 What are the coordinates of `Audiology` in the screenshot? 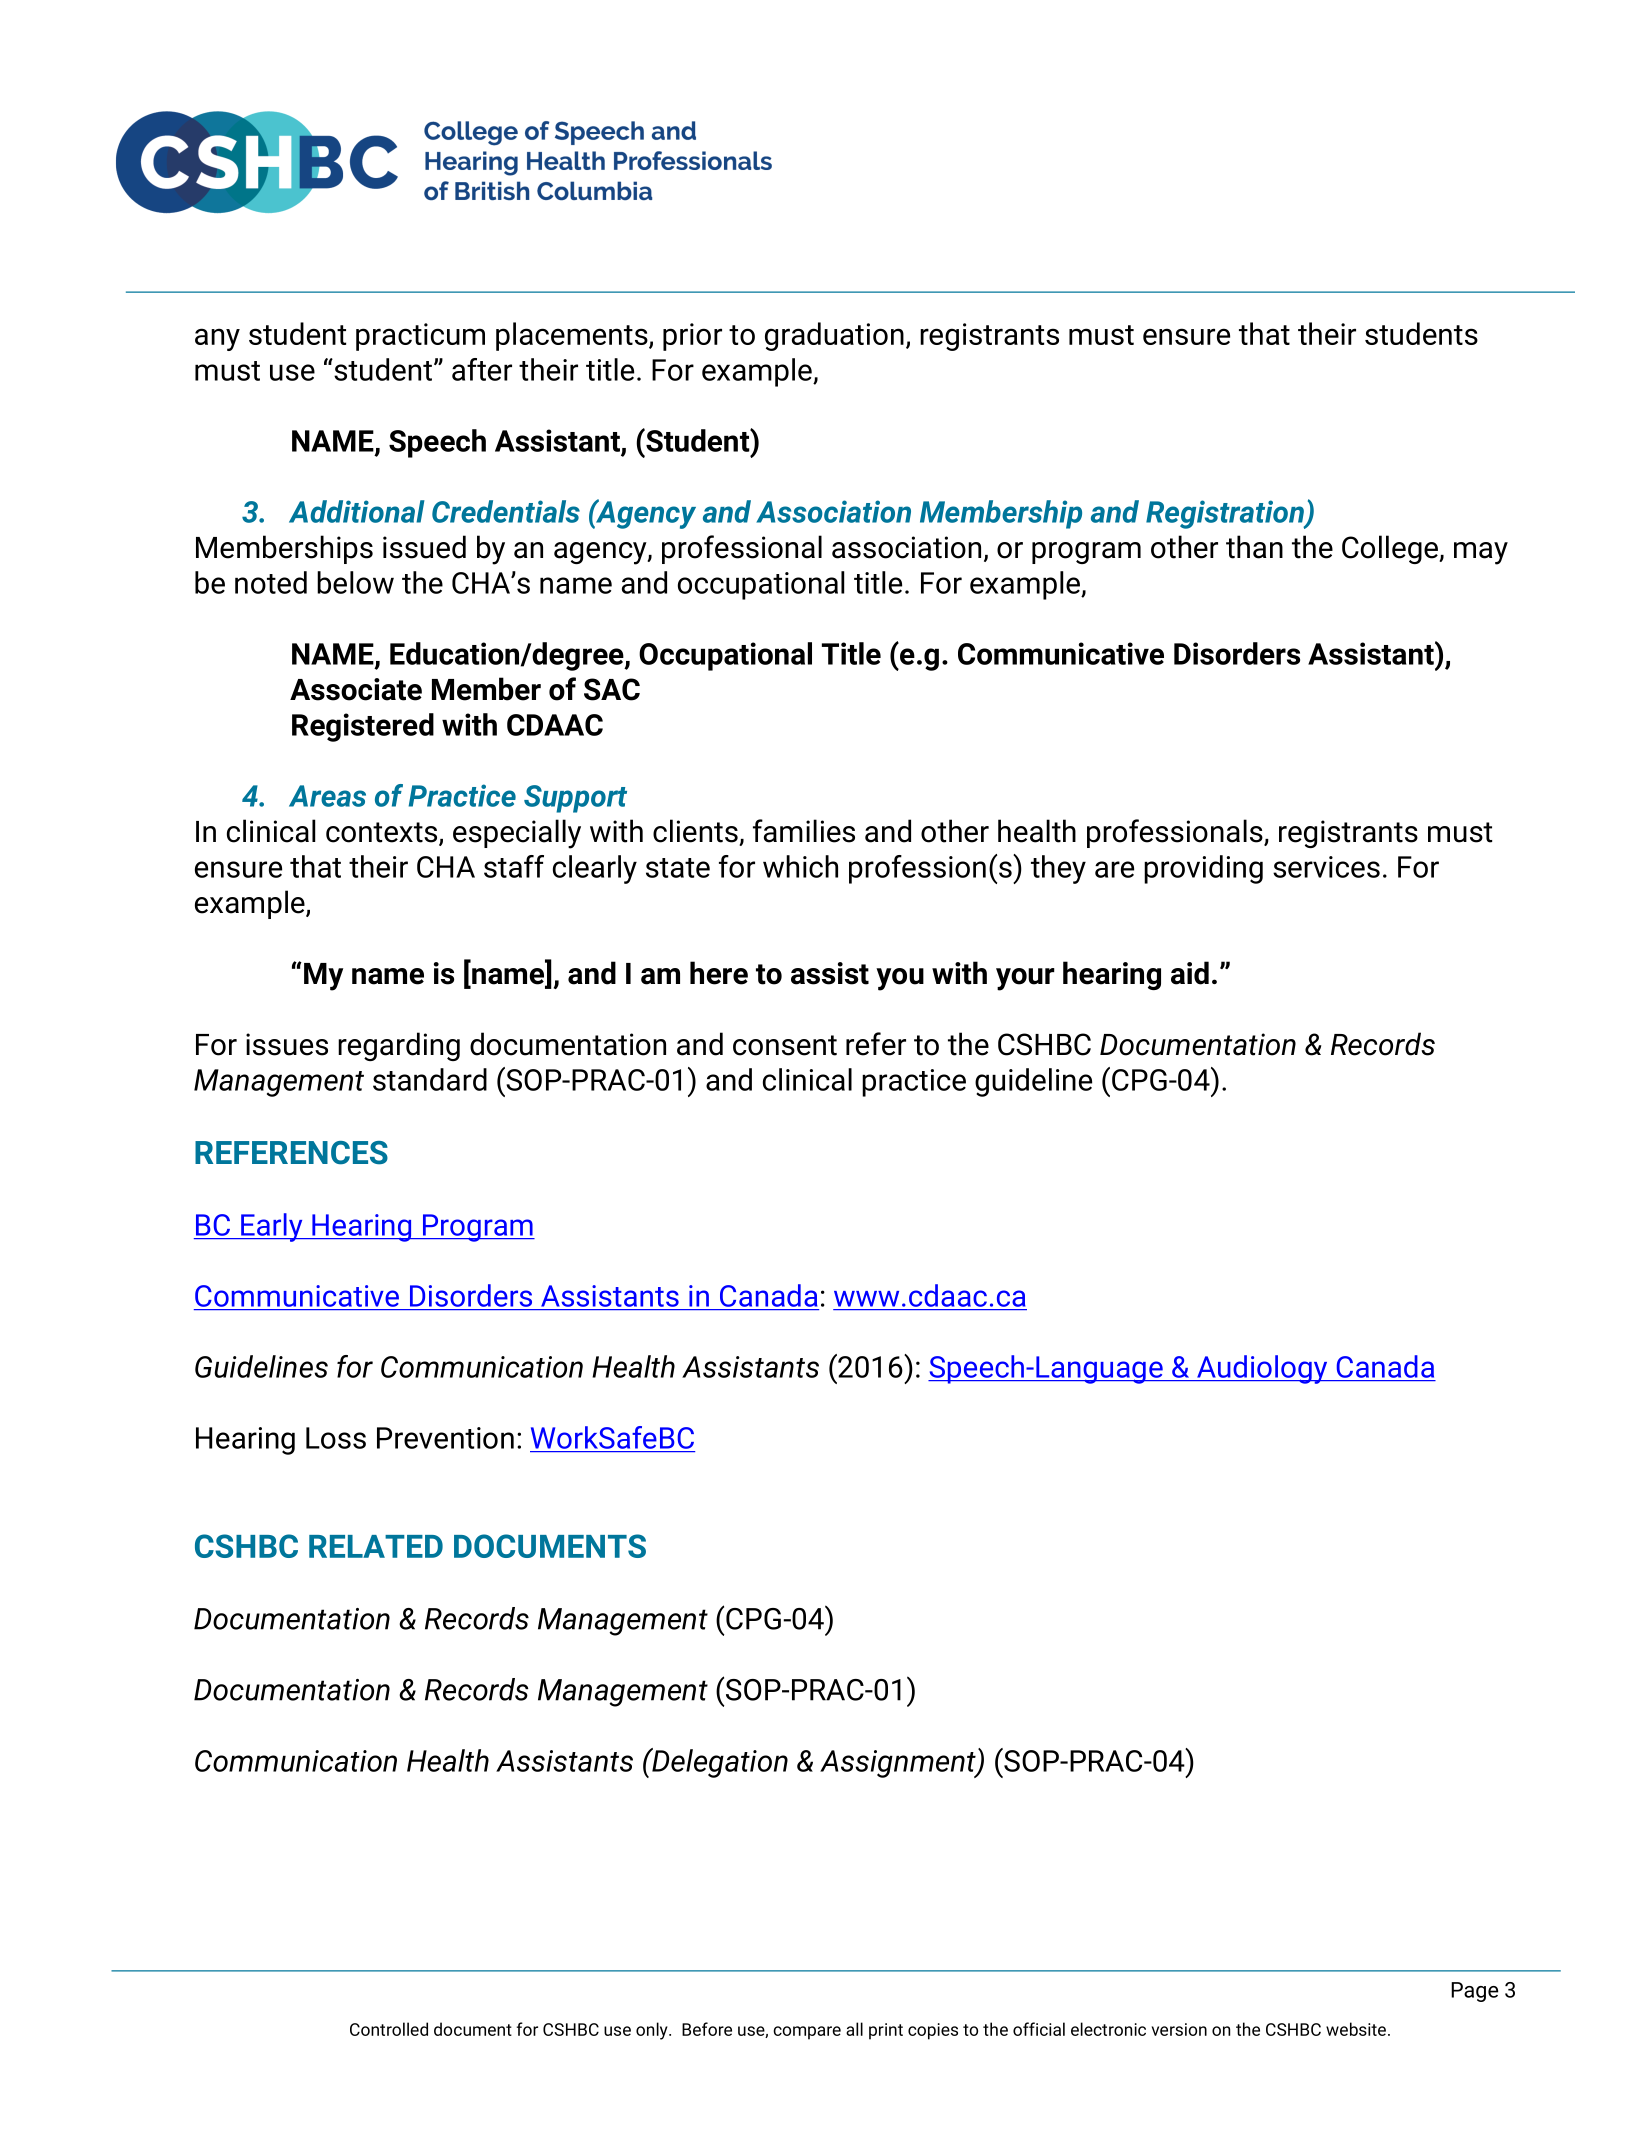 It's located at (1262, 1369).
